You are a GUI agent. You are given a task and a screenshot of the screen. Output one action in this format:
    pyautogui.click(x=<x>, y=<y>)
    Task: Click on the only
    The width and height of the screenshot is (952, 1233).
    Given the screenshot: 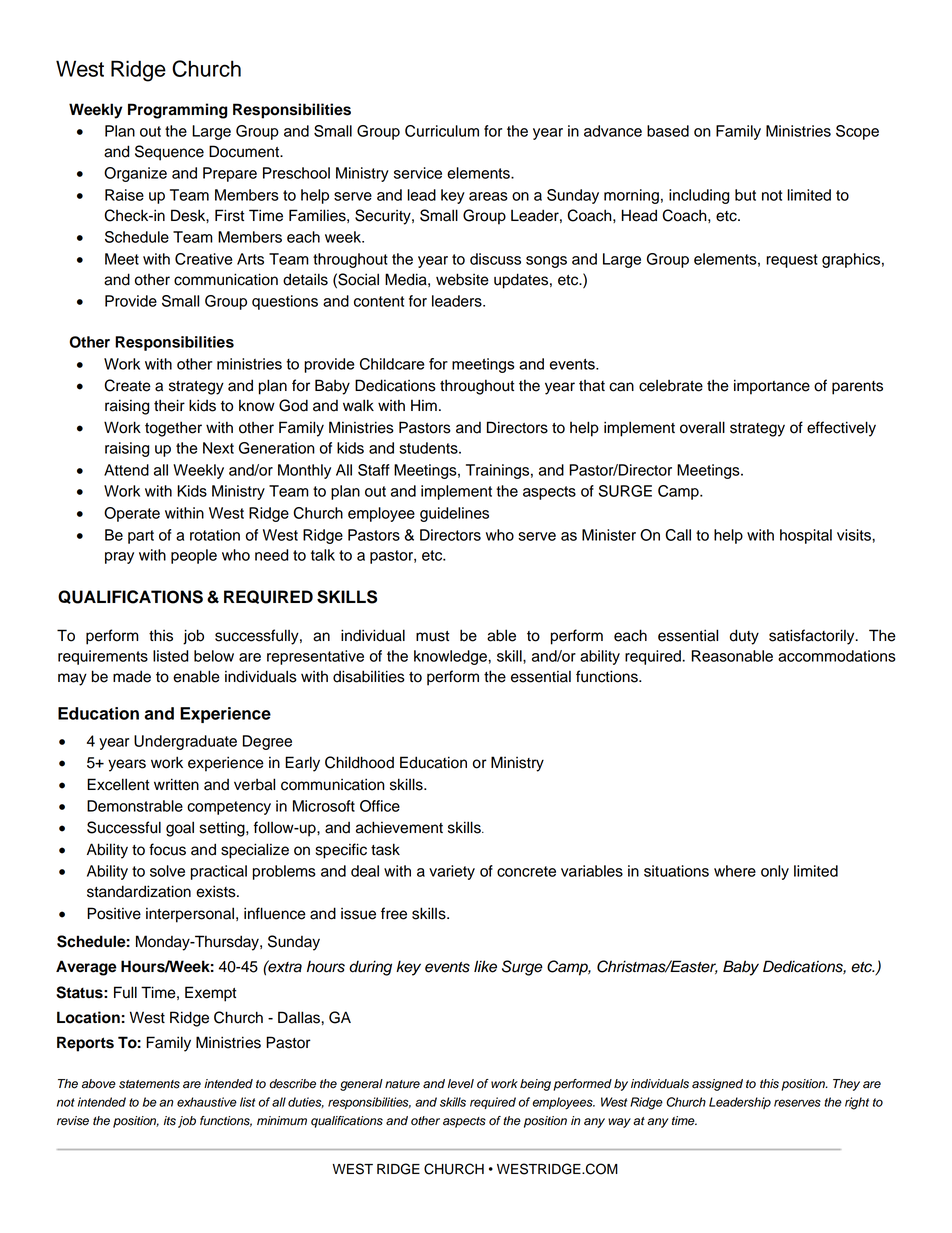 What is the action you would take?
    pyautogui.click(x=775, y=872)
